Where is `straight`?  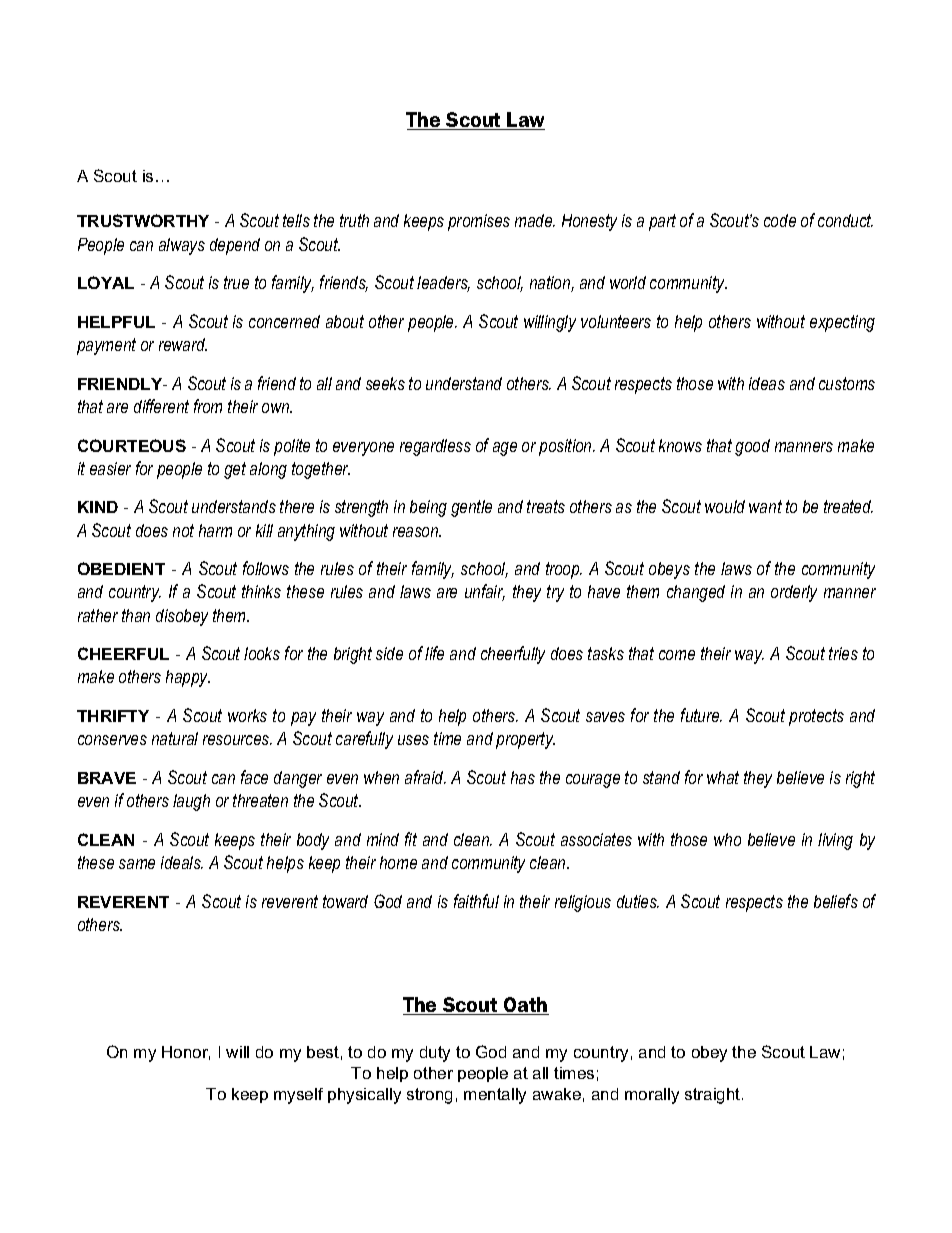 straight is located at coordinates (714, 1096).
